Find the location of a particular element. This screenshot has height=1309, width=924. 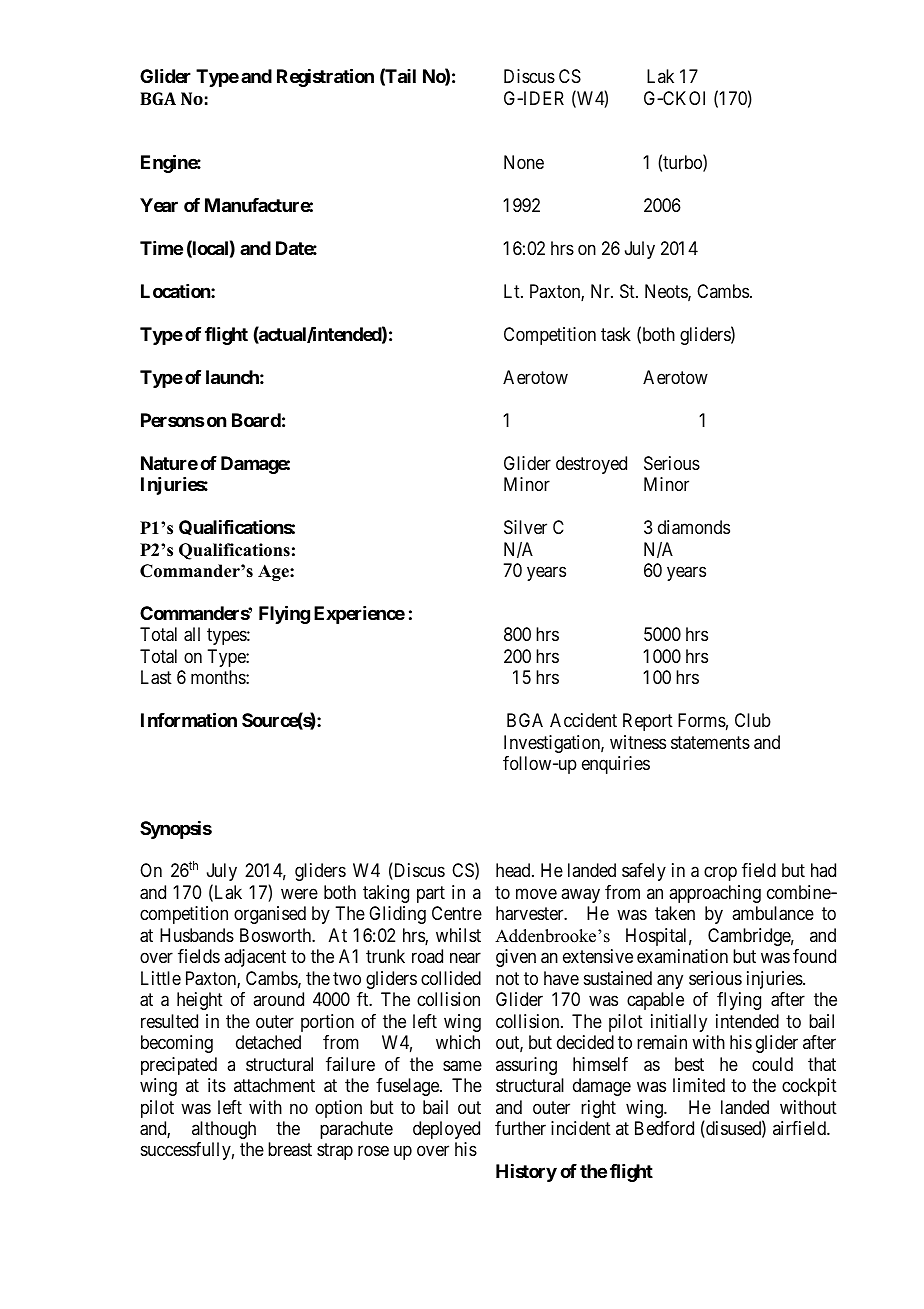

further is located at coordinates (520, 1128).
